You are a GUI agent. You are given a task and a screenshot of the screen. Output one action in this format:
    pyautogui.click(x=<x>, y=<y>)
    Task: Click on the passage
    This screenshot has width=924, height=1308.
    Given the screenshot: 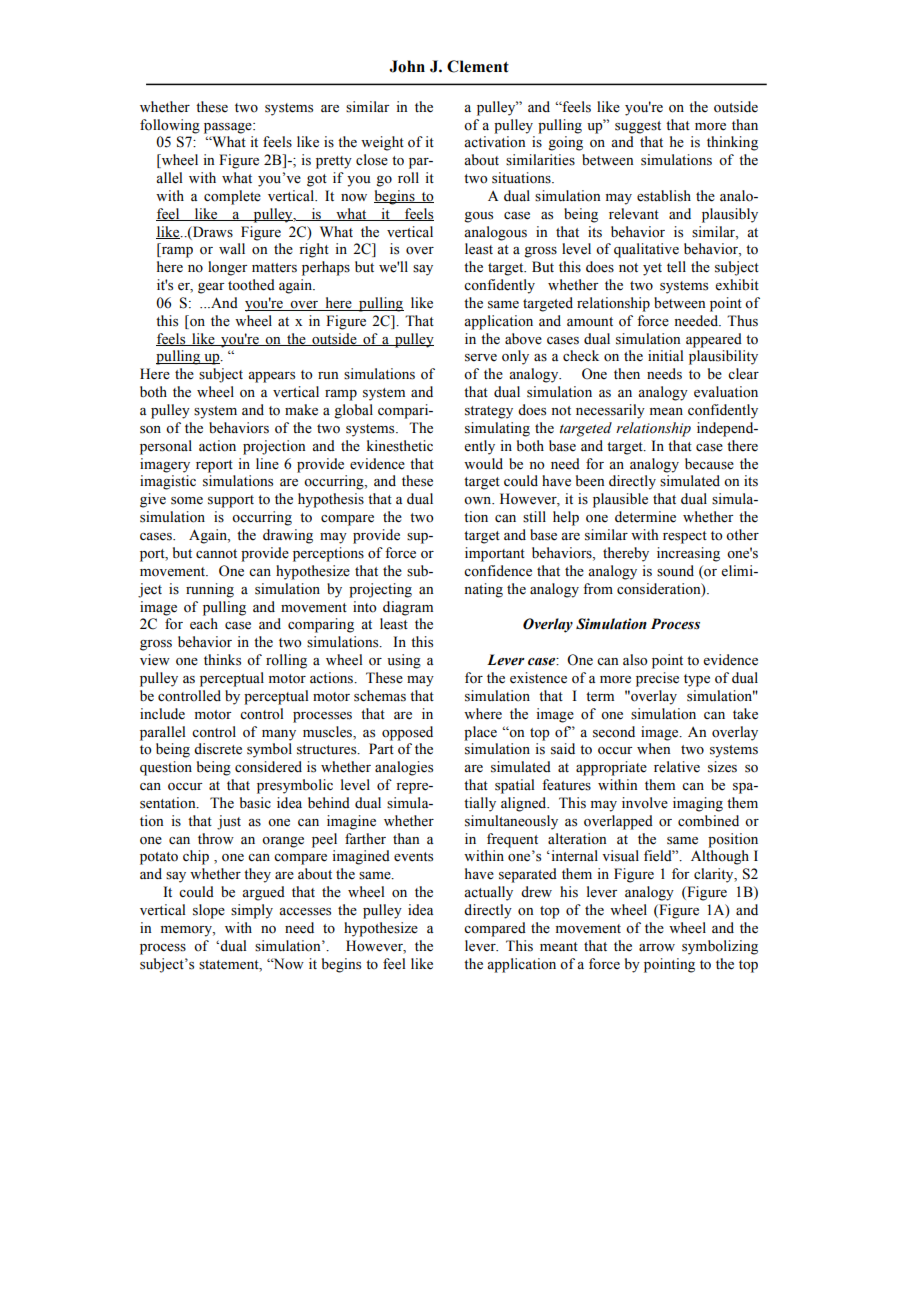 What is the action you would take?
    pyautogui.click(x=229, y=128)
